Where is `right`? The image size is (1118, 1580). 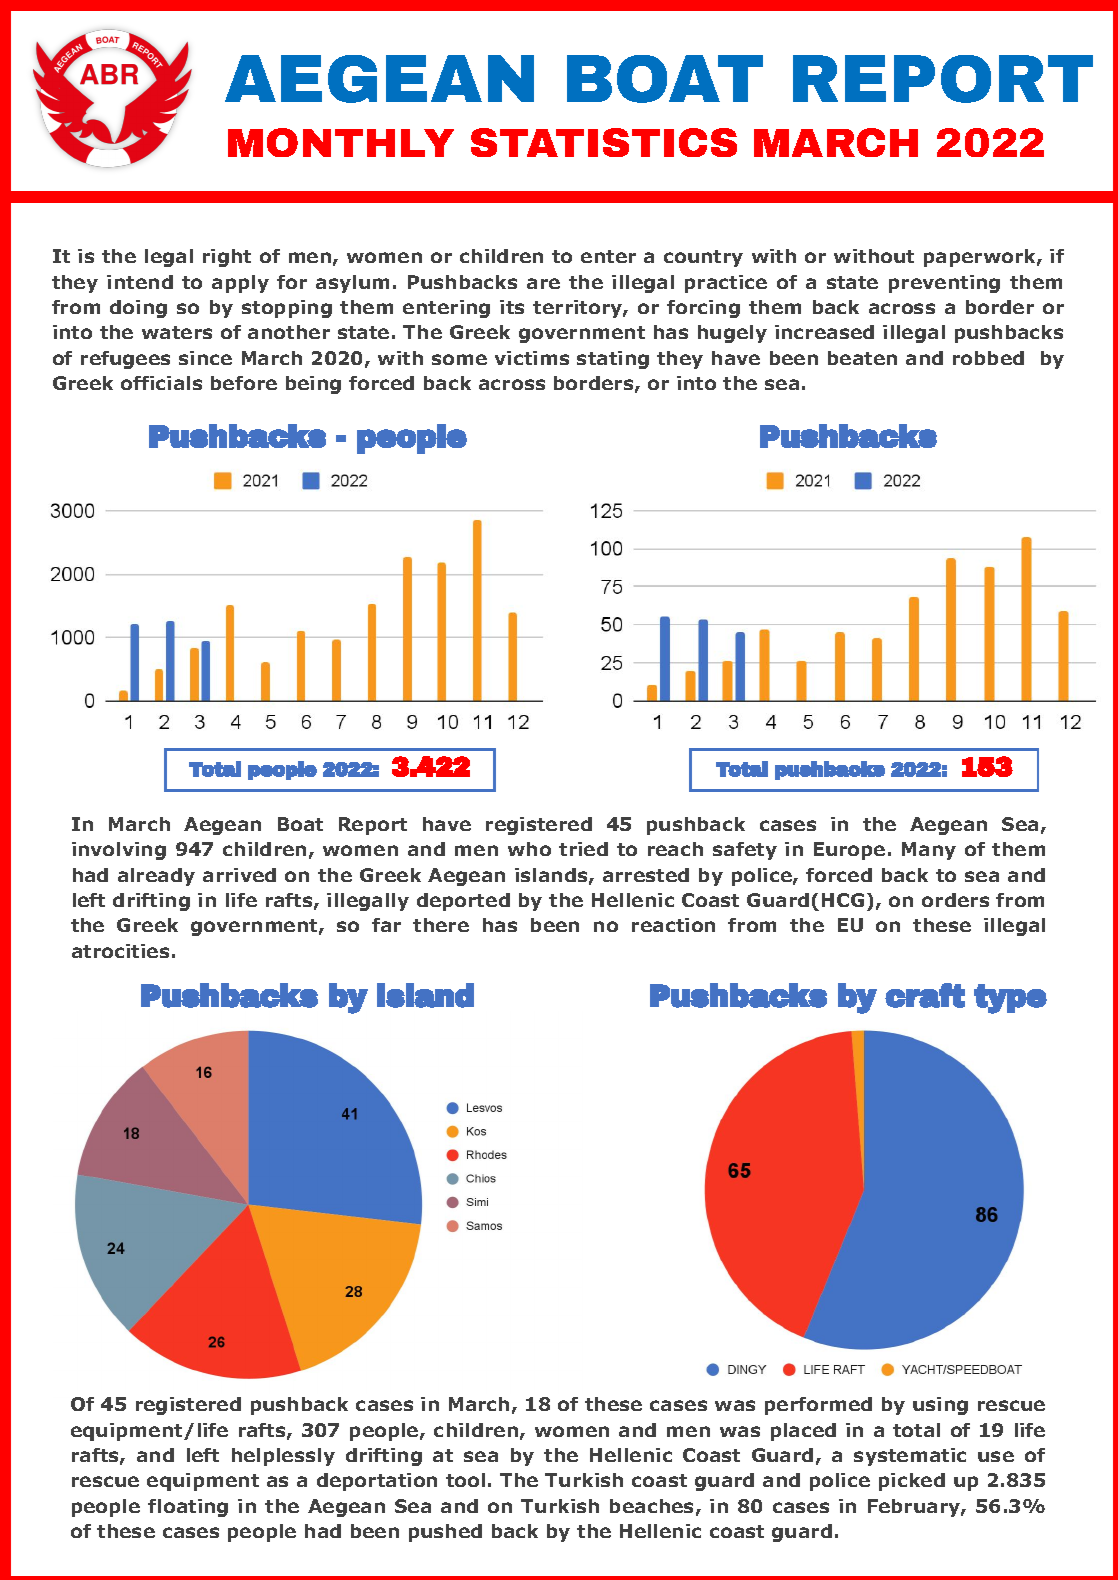
right is located at coordinates (227, 258).
